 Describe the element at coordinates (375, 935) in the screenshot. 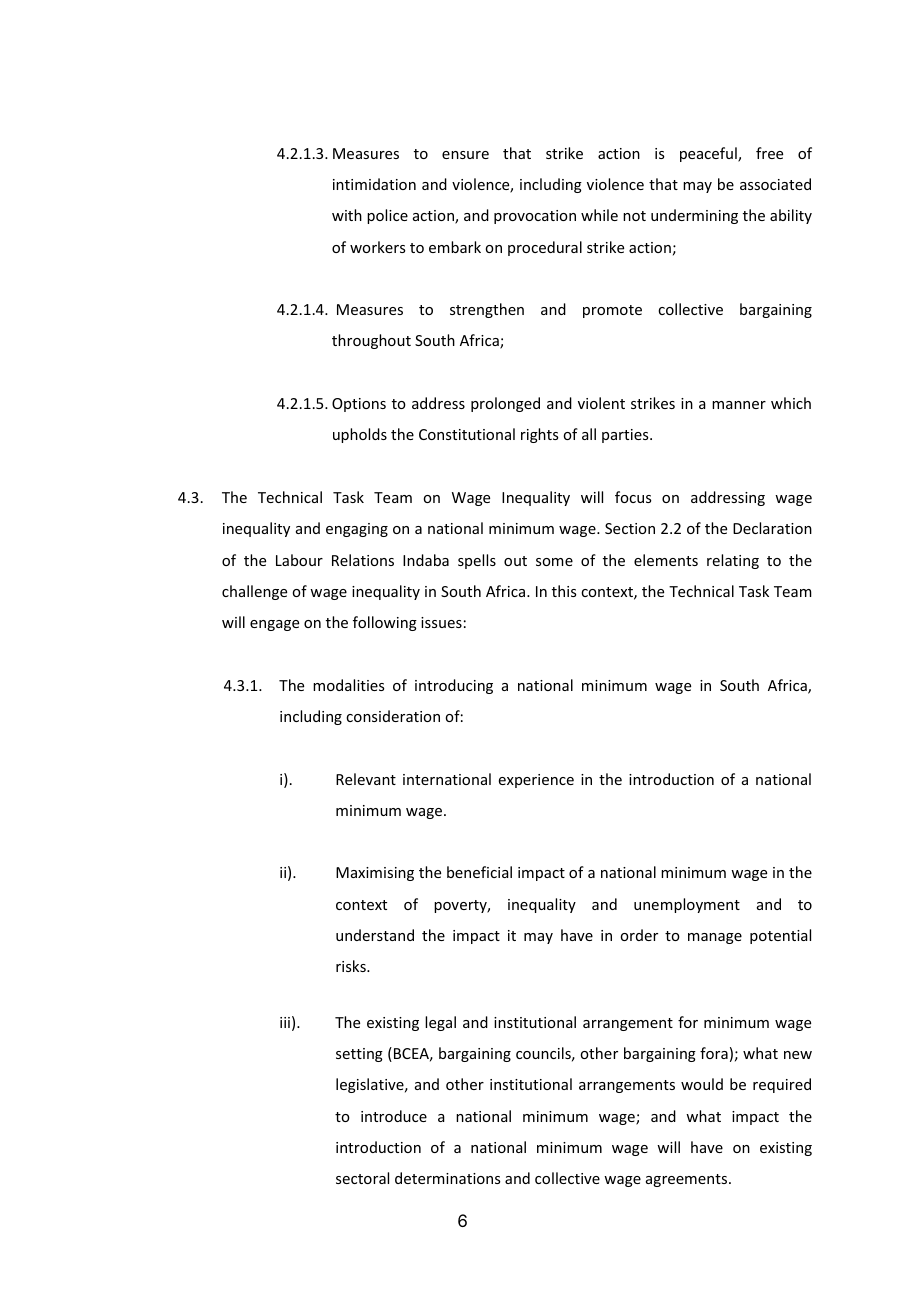

I see `understand` at that location.
